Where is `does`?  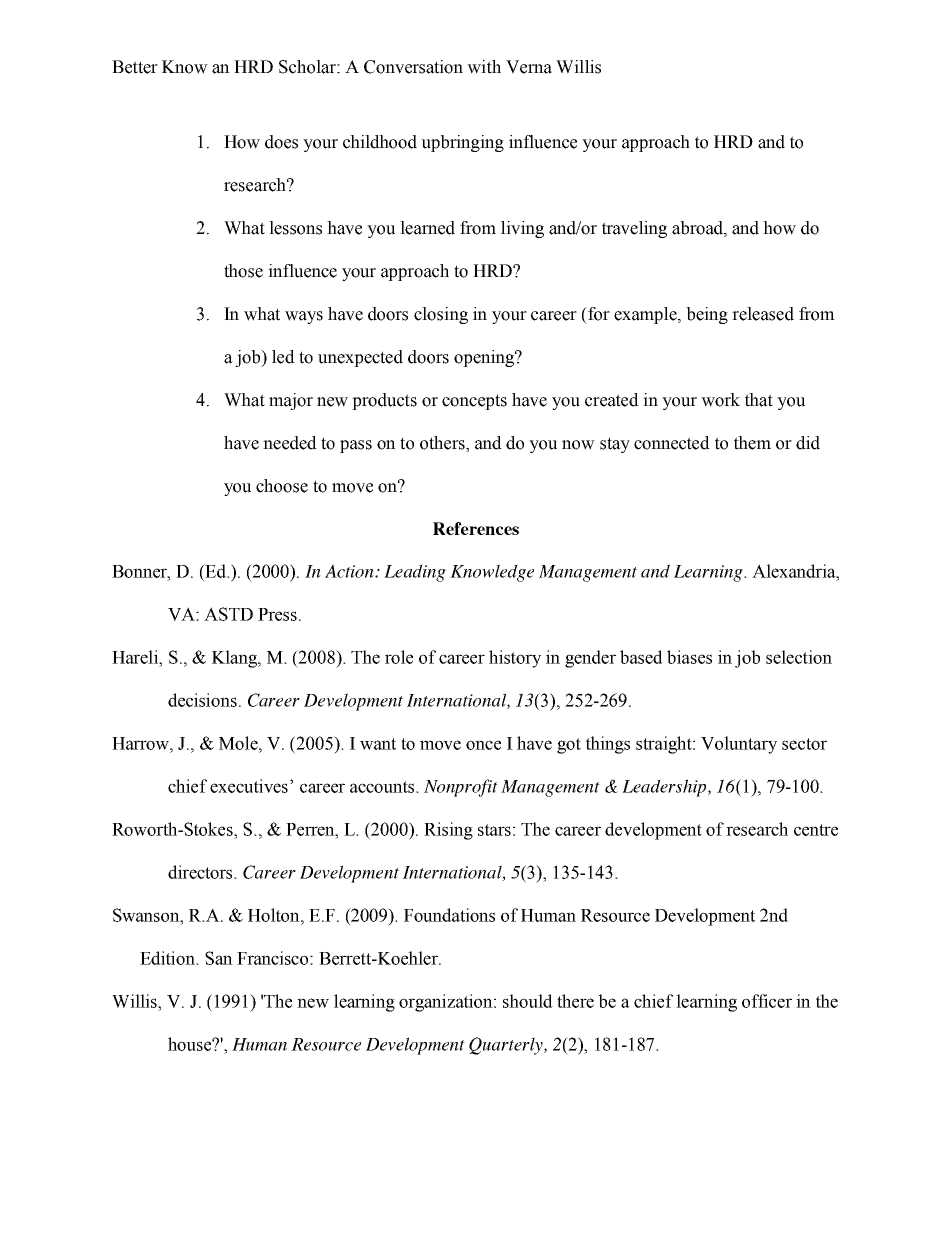 does is located at coordinates (281, 142).
